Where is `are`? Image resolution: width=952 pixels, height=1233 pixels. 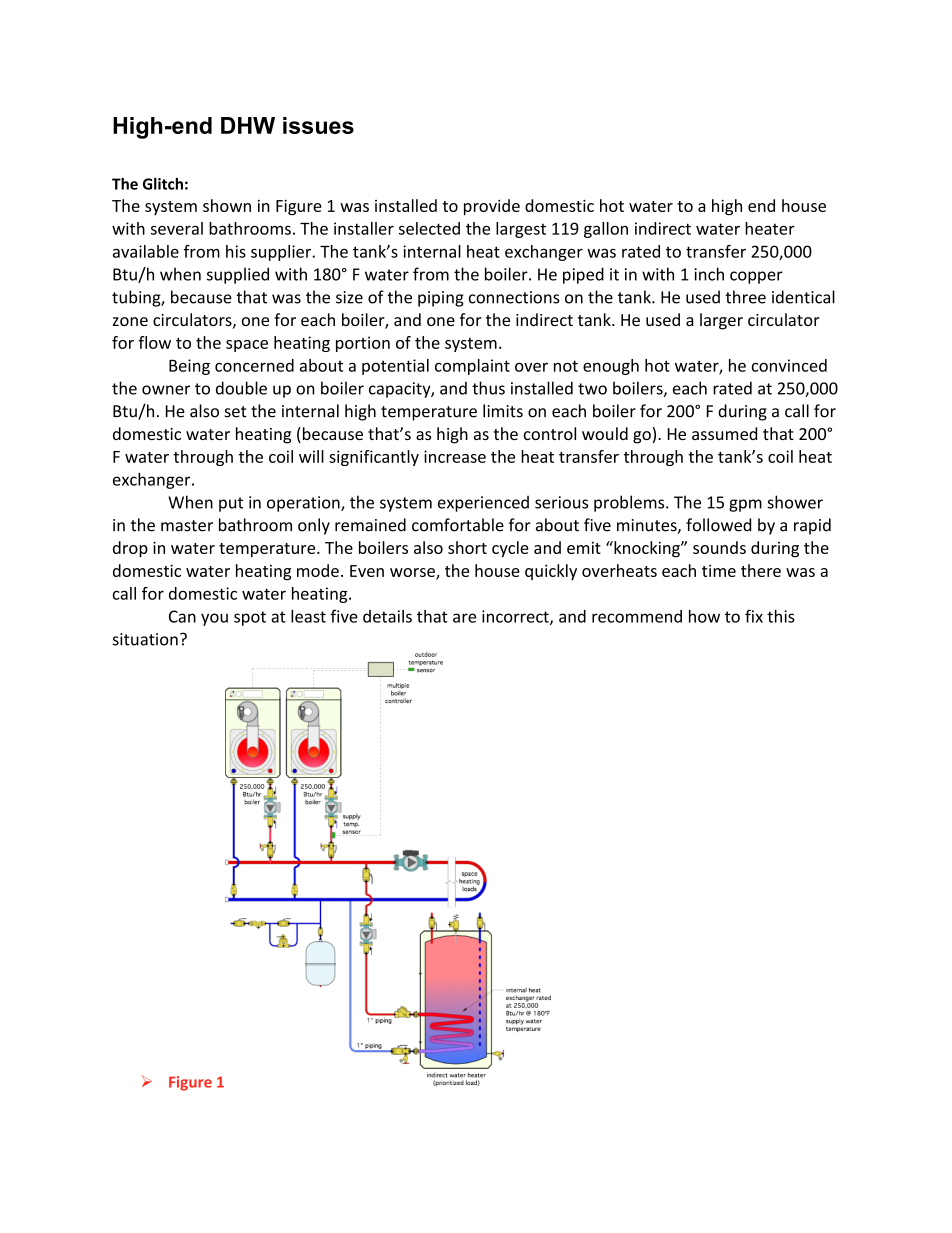 are is located at coordinates (464, 618).
